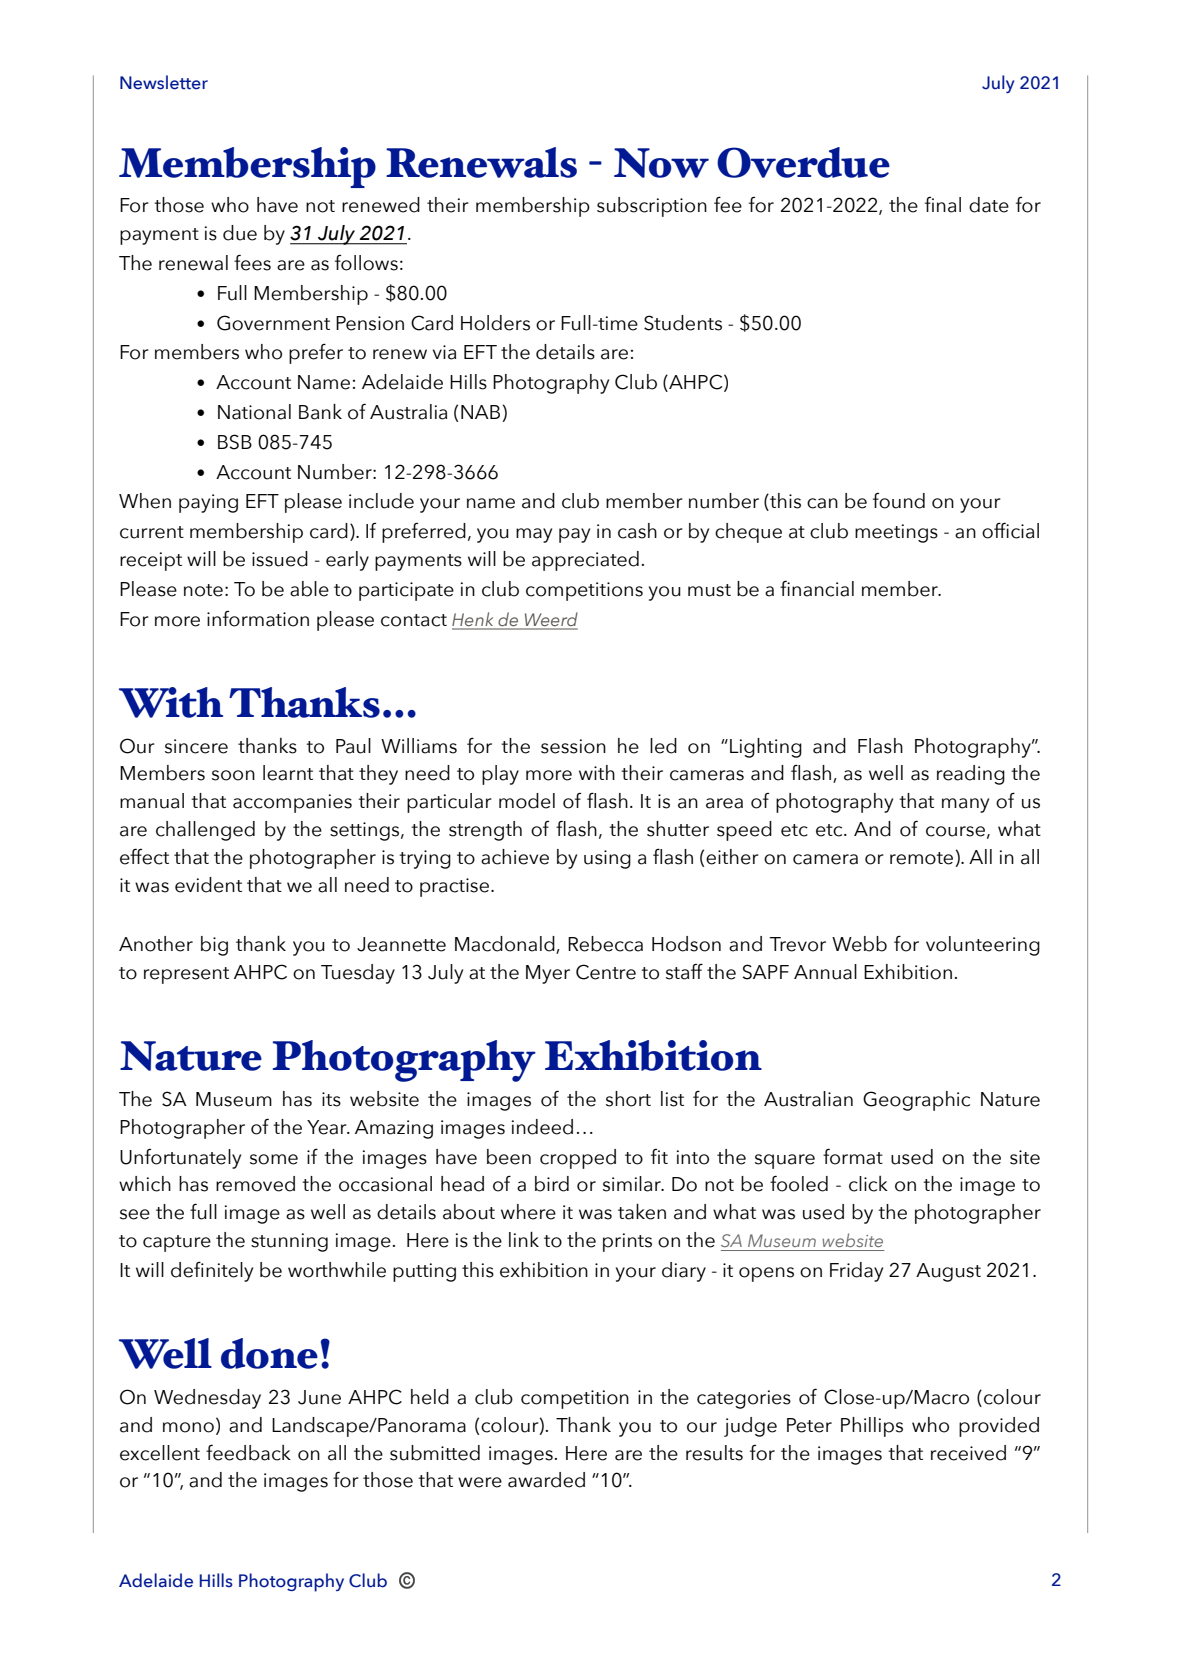 This page has height=1672, width=1181. I want to click on final, so click(943, 205).
